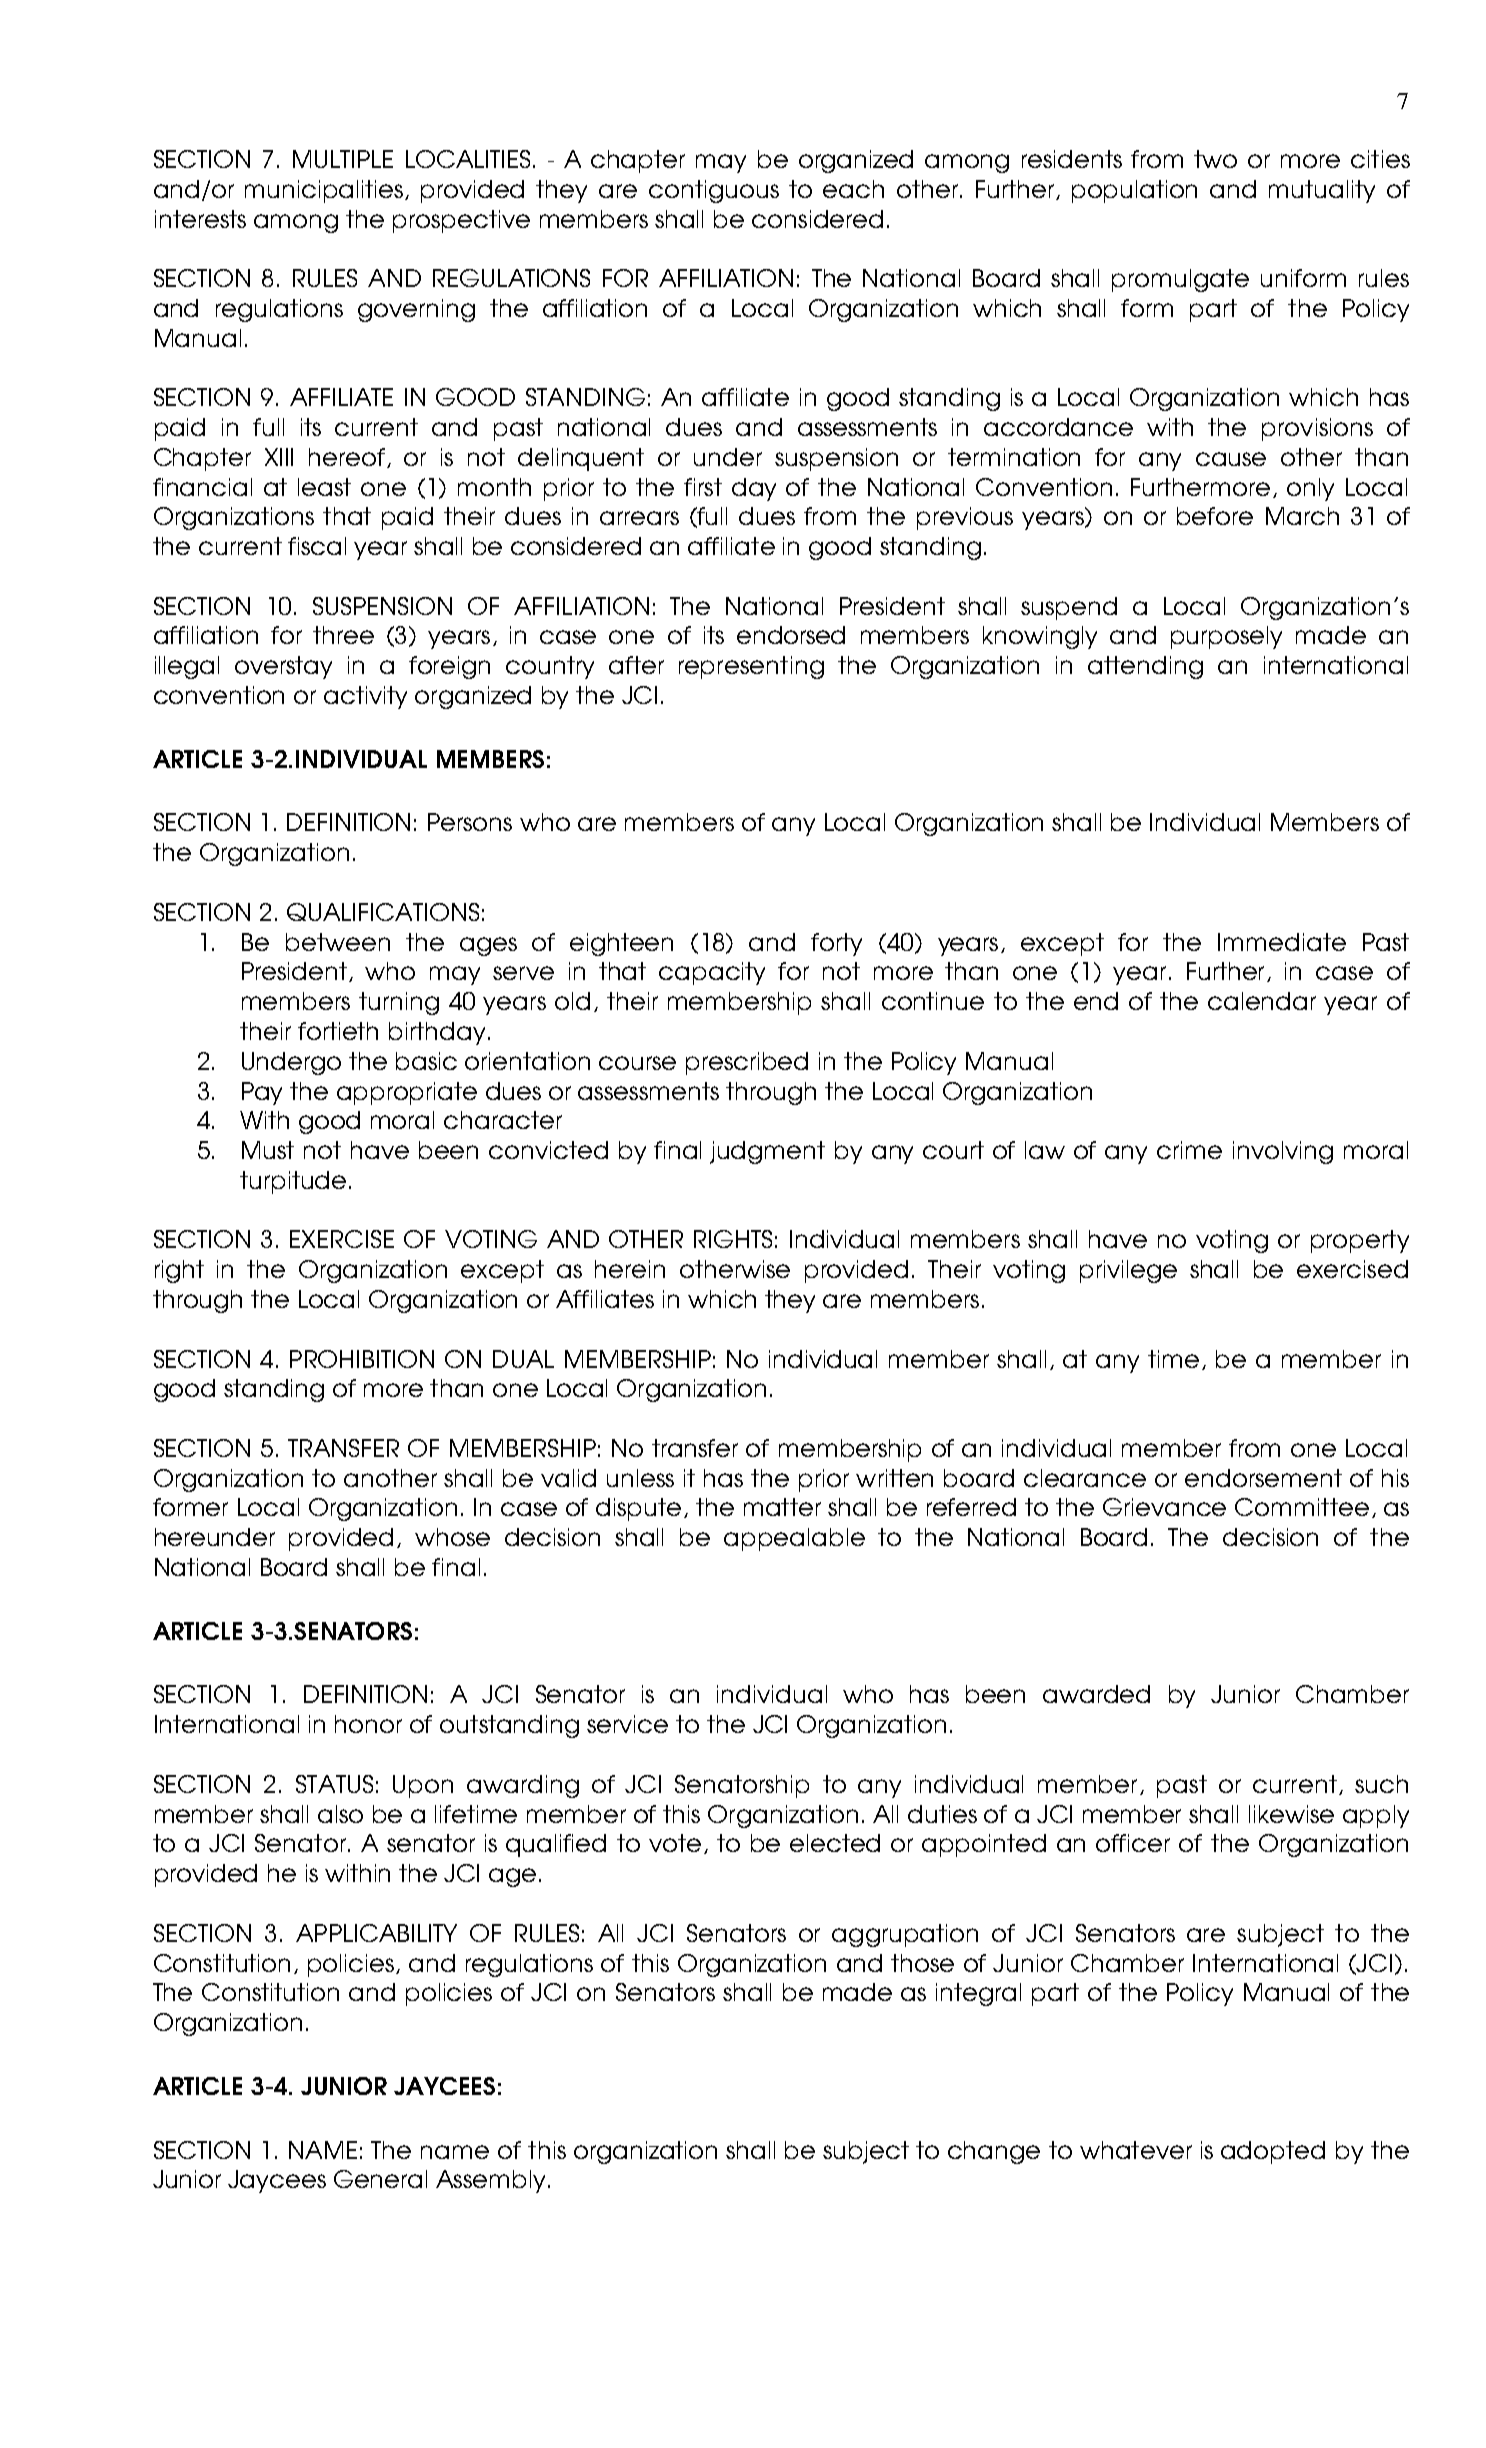 This image has width=1486, height=2448. What do you see at coordinates (383, 912) in the image?
I see `QUALIFICATIONS` at bounding box center [383, 912].
